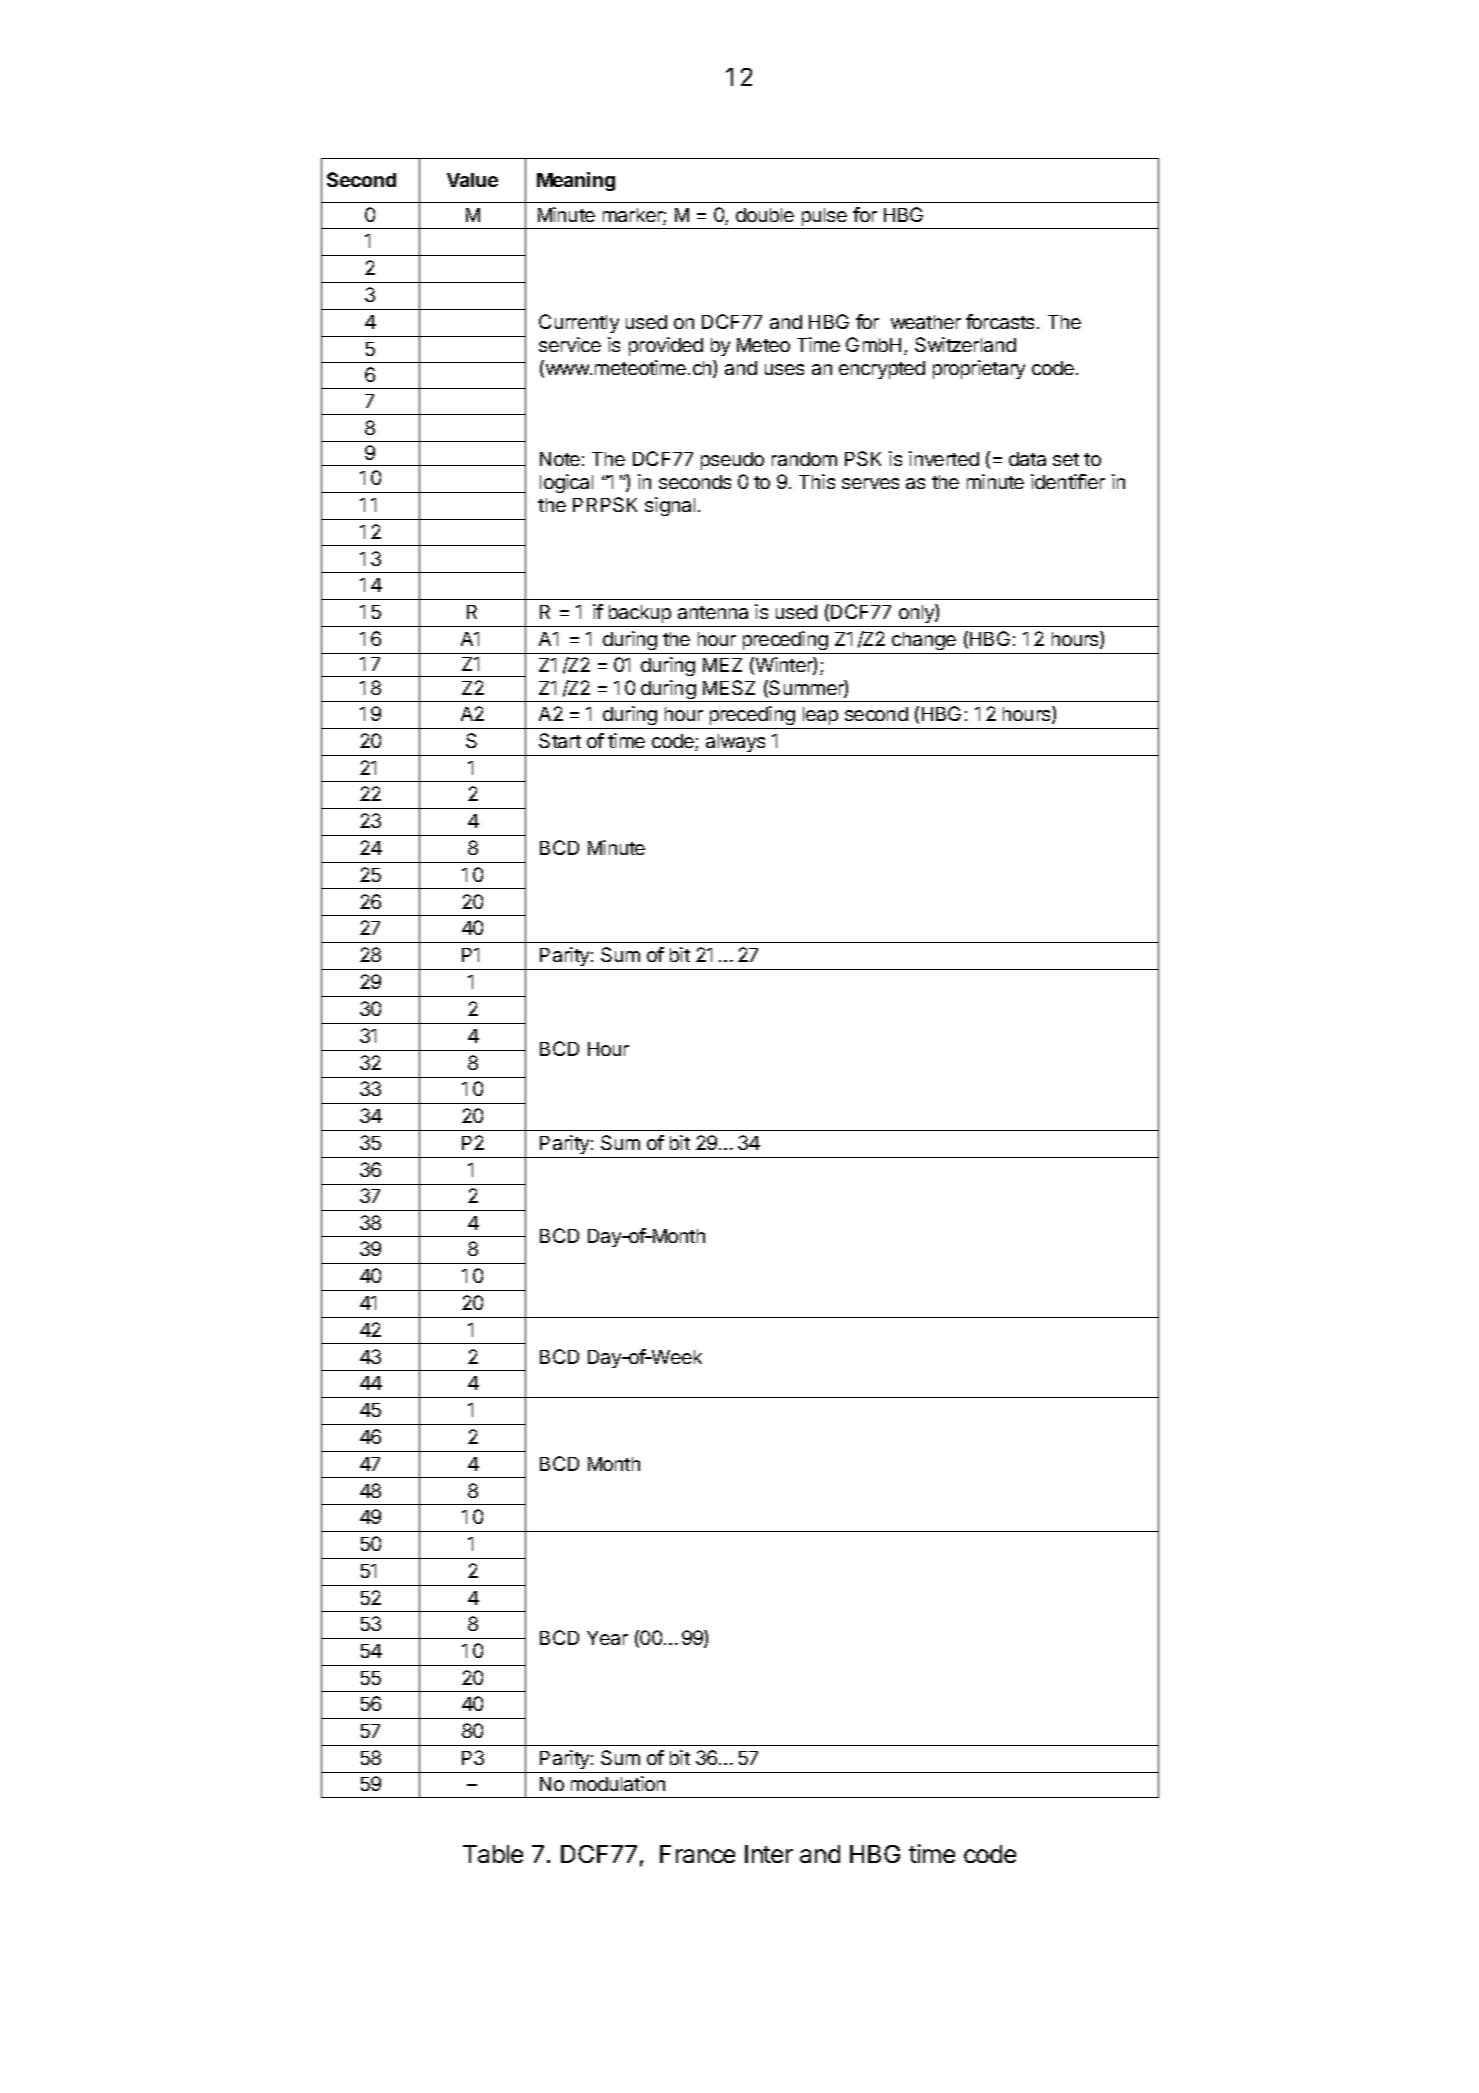  I want to click on Start, so click(560, 740).
